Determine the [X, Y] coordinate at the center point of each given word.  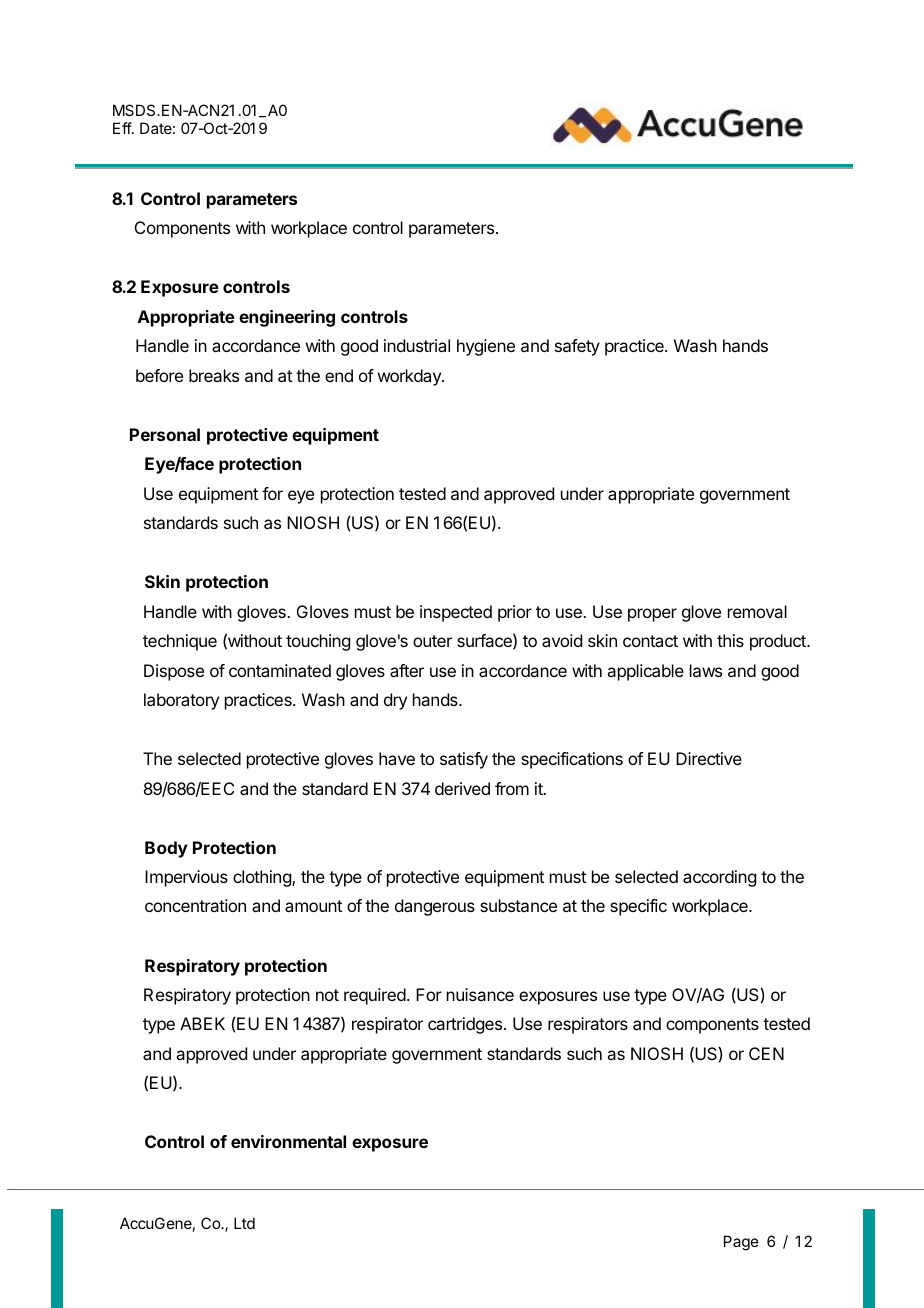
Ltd [244, 1223]
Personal [165, 434]
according [719, 878]
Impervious [186, 878]
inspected [456, 613]
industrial [417, 345]
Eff [123, 128]
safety [577, 347]
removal [757, 611]
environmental [288, 1141]
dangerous [435, 907]
